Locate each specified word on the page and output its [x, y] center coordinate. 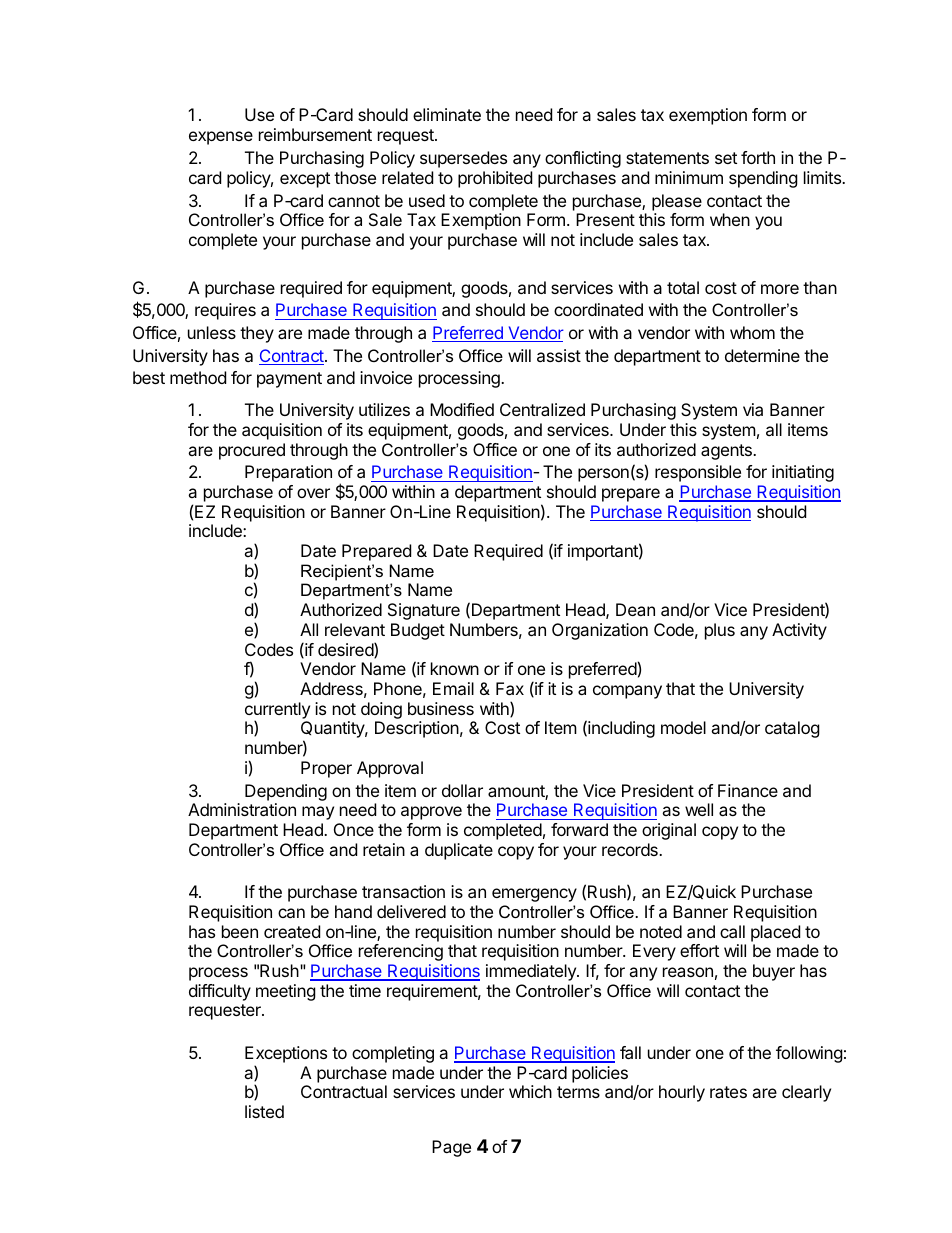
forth [758, 157]
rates [728, 1092]
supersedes [463, 159]
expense [221, 138]
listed [264, 1111]
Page [451, 1148]
